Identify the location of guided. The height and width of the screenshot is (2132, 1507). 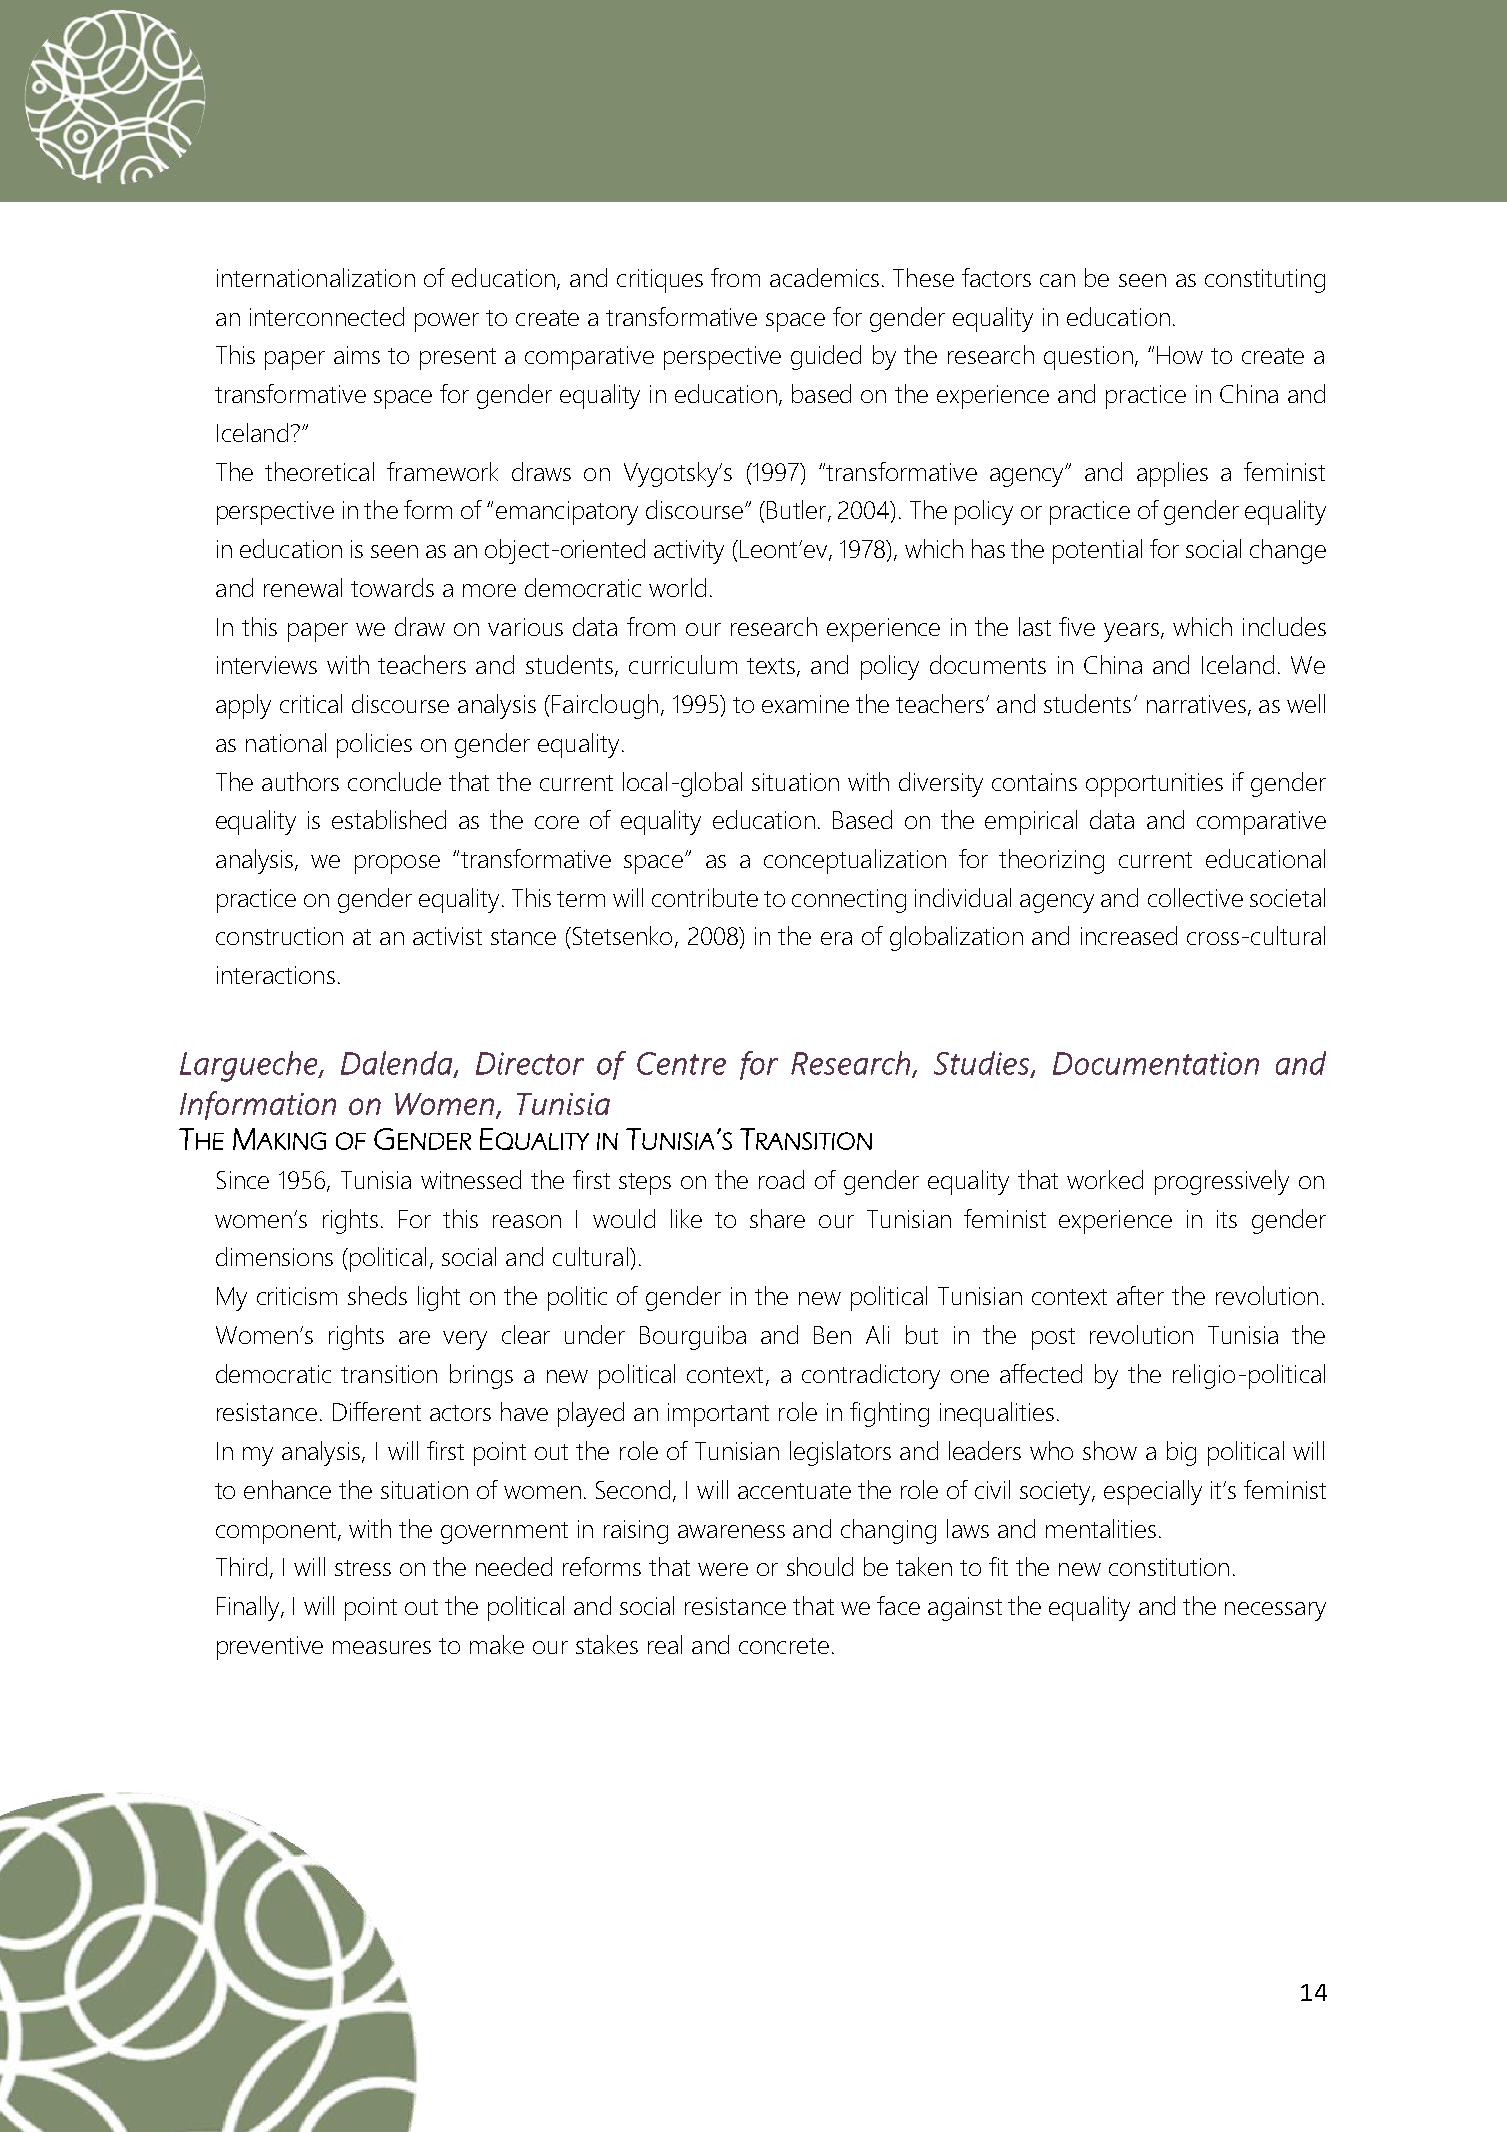
(826, 357).
